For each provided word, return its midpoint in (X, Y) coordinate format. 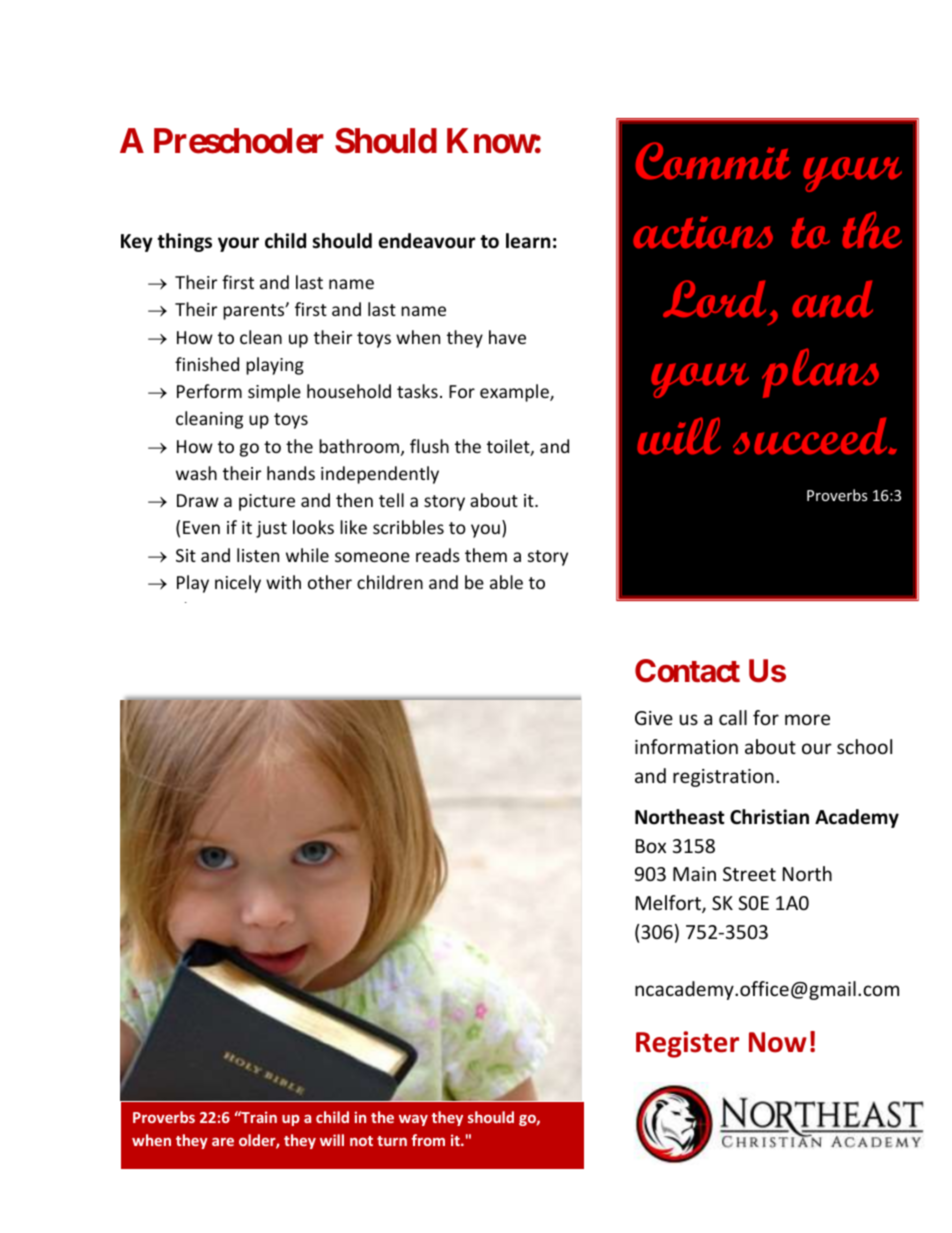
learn (528, 241)
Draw (198, 500)
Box (651, 846)
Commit (713, 161)
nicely (238, 584)
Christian (769, 817)
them (486, 555)
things (184, 242)
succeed (811, 436)
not (361, 1141)
